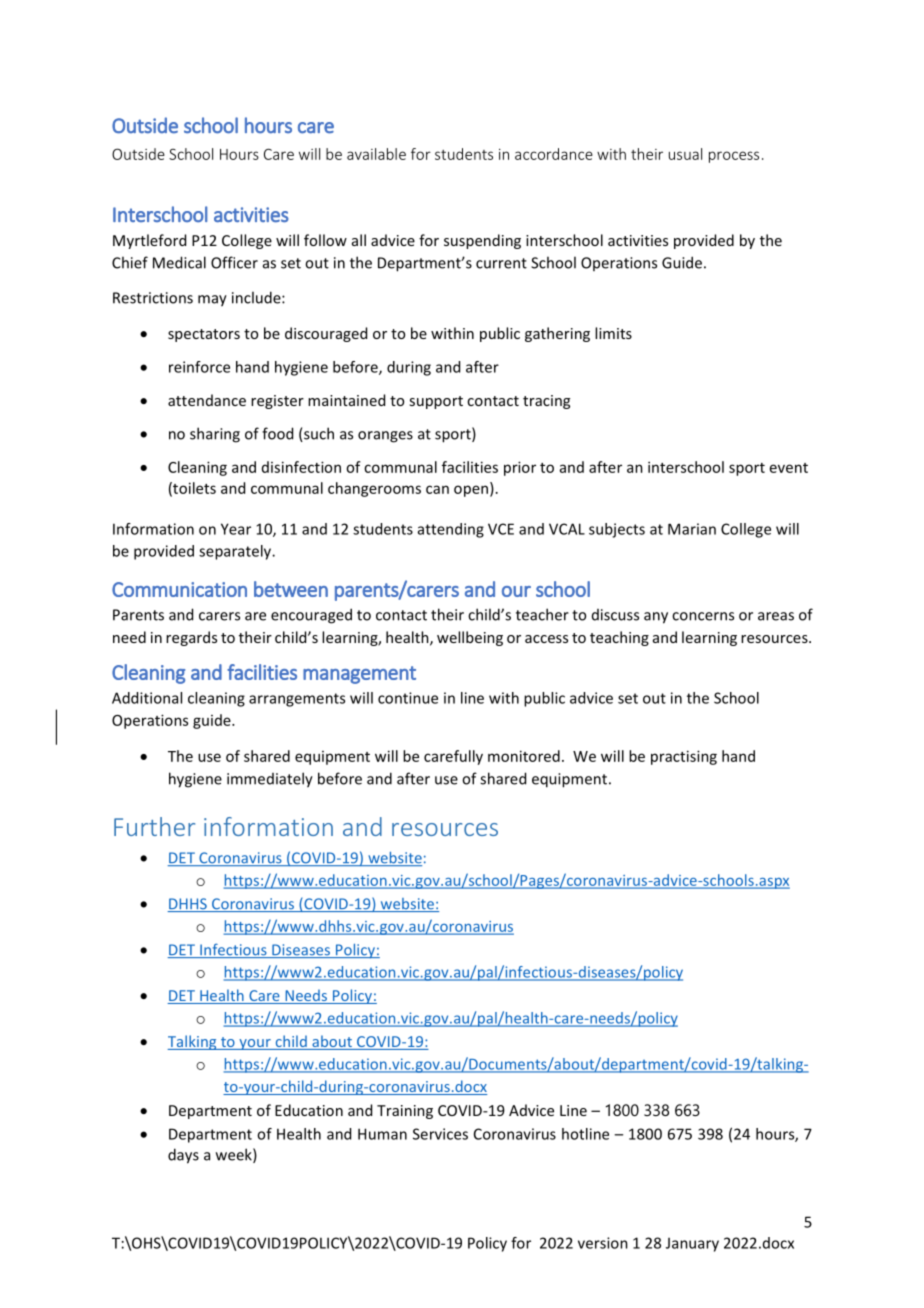 The image size is (924, 1308). Describe the element at coordinates (440, 1134) in the screenshot. I see `Services` at that location.
